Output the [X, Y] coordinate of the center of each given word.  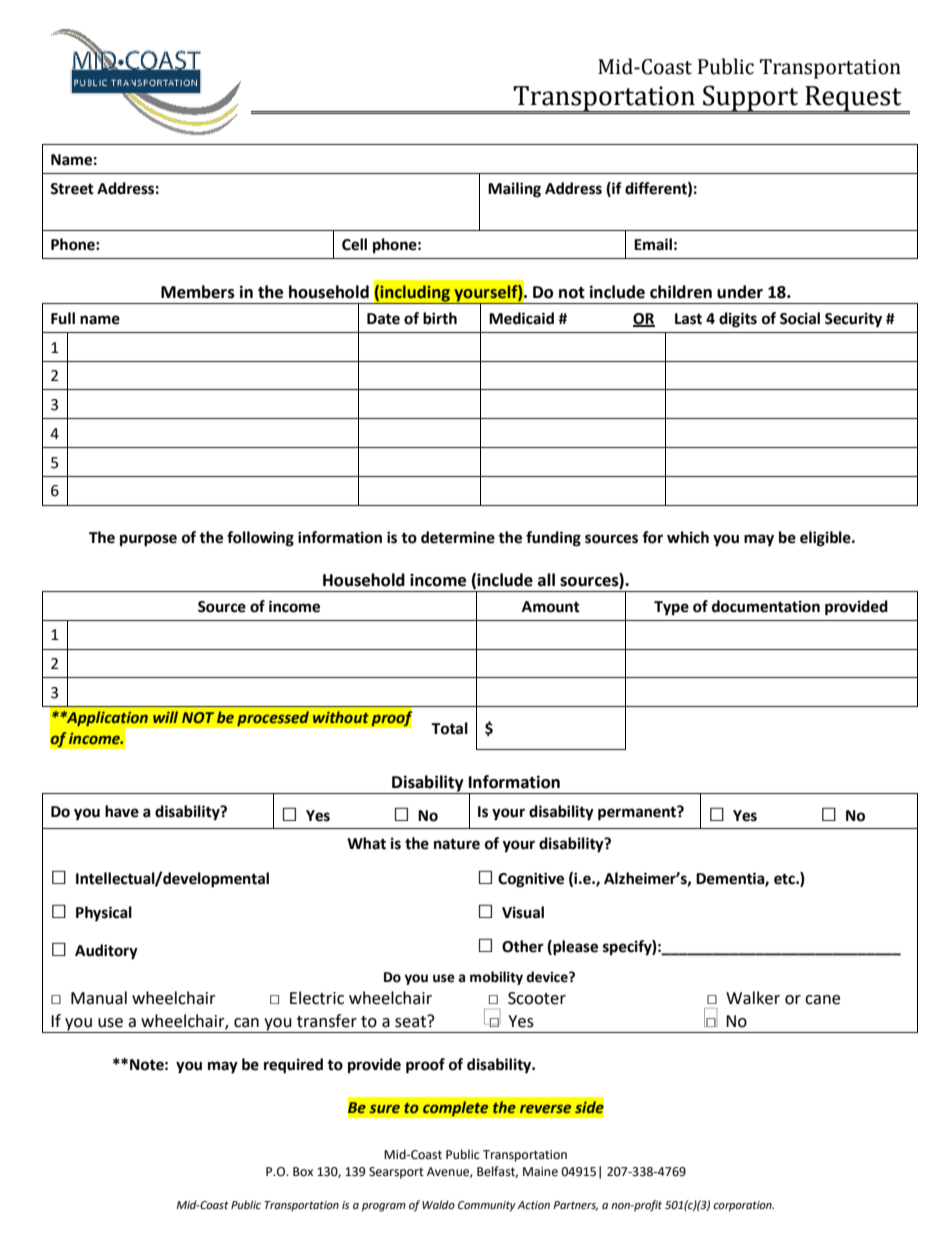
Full [63, 318]
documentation [766, 606]
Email [653, 244]
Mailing [514, 190]
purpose [148, 540]
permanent [638, 813]
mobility [496, 978]
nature [457, 844]
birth [440, 318]
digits [738, 320]
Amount [551, 607]
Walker [753, 998]
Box [303, 1172]
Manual [99, 998]
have [122, 811]
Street [72, 189]
